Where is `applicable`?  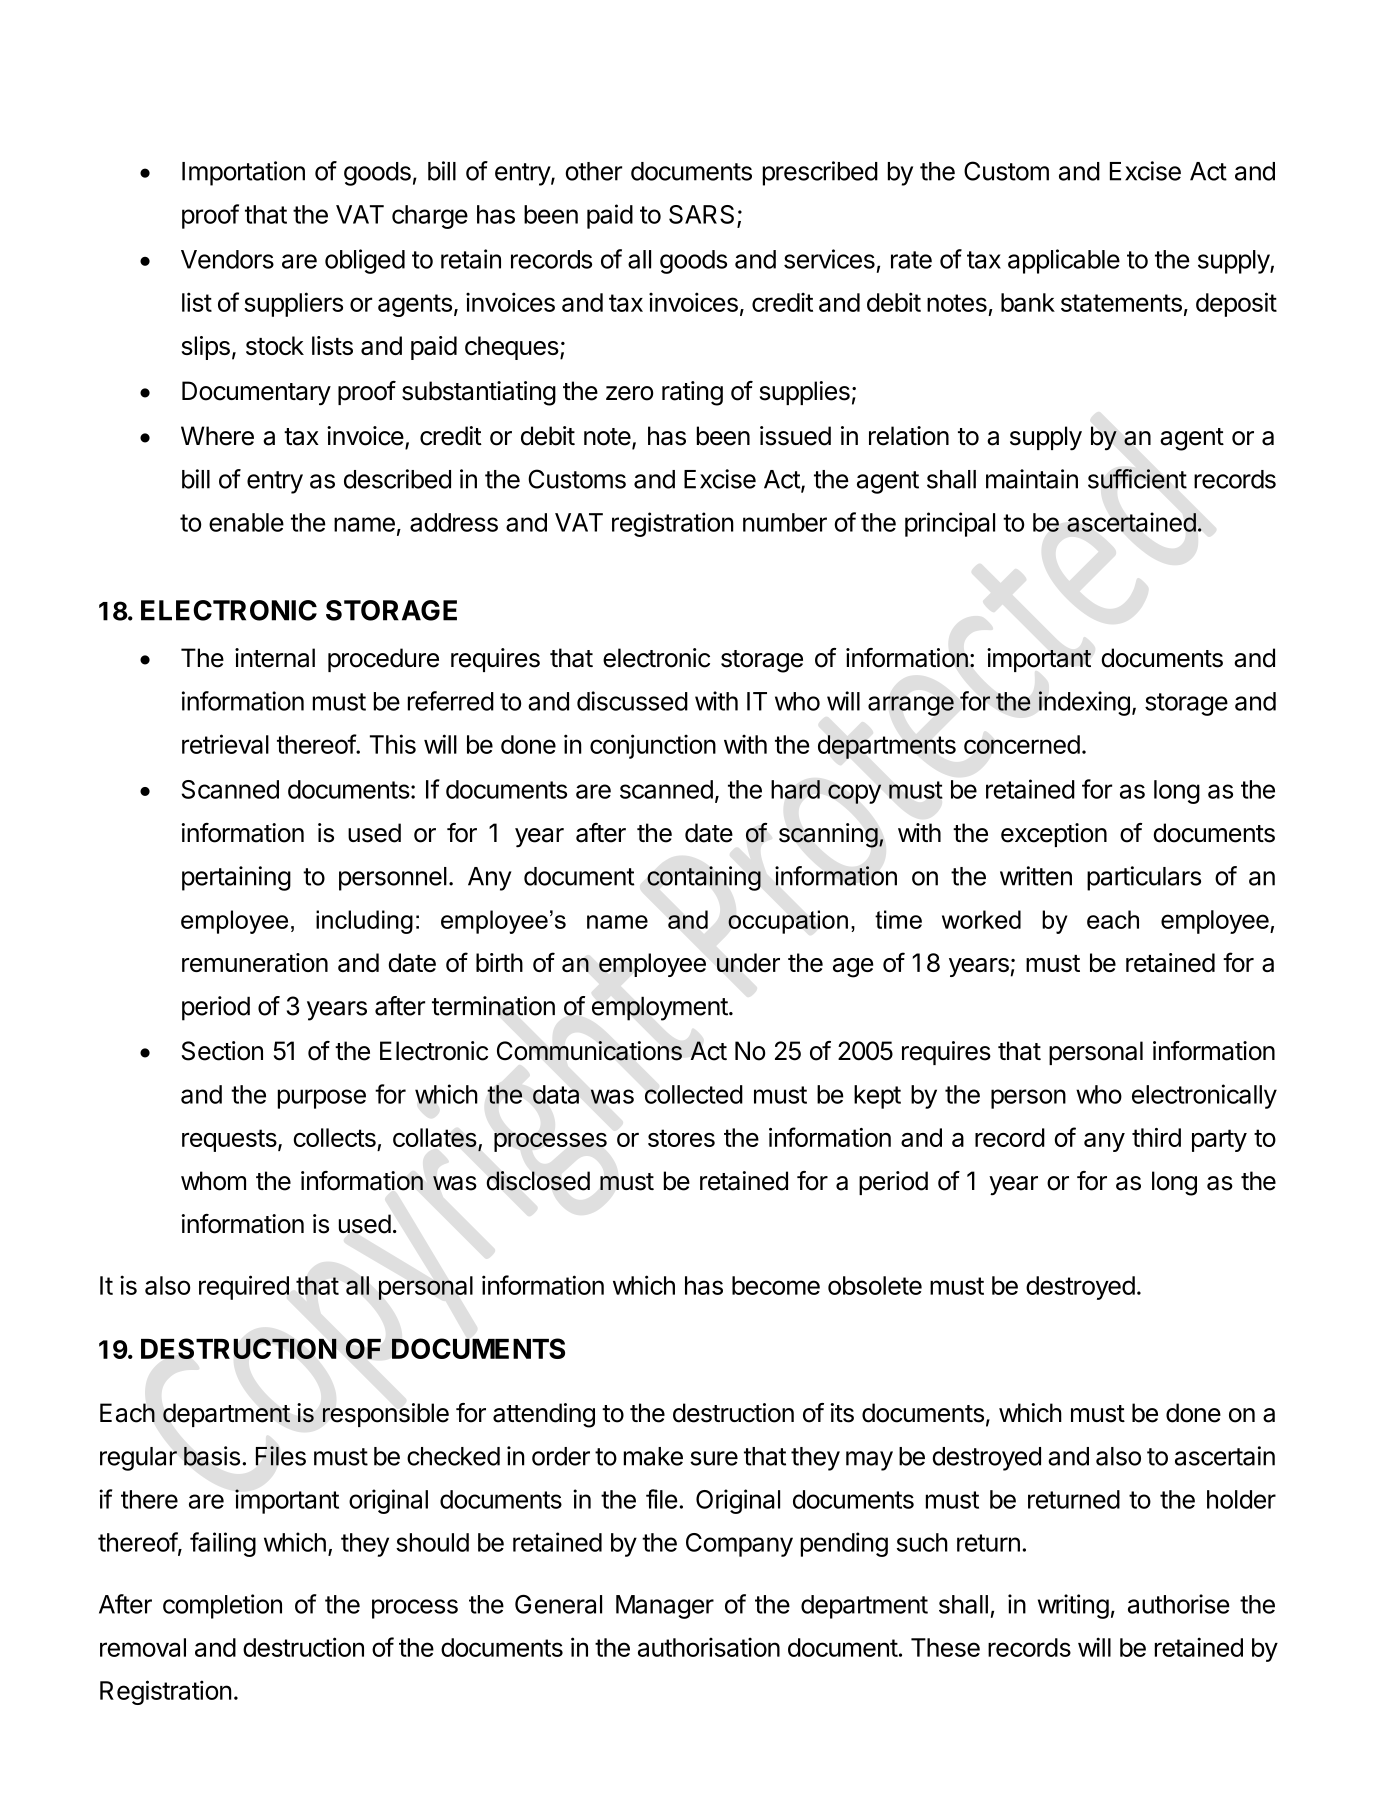
applicable is located at coordinates (1064, 261).
